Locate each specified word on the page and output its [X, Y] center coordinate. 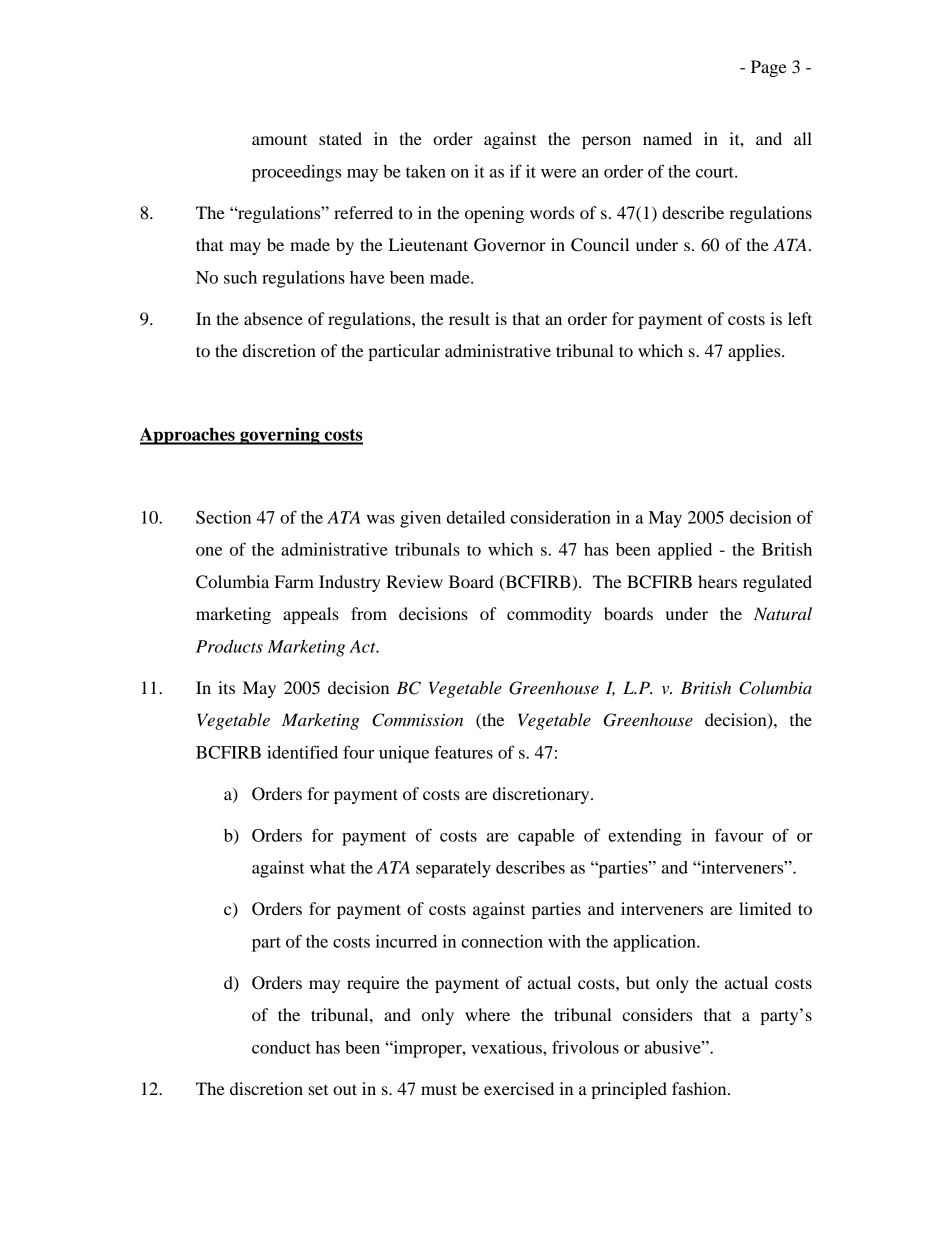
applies [755, 352]
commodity [549, 615]
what [328, 867]
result [469, 318]
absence [273, 318]
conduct [281, 1047]
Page [769, 68]
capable [546, 837]
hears [717, 581]
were [558, 173]
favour [739, 835]
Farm [294, 581]
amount [279, 140]
